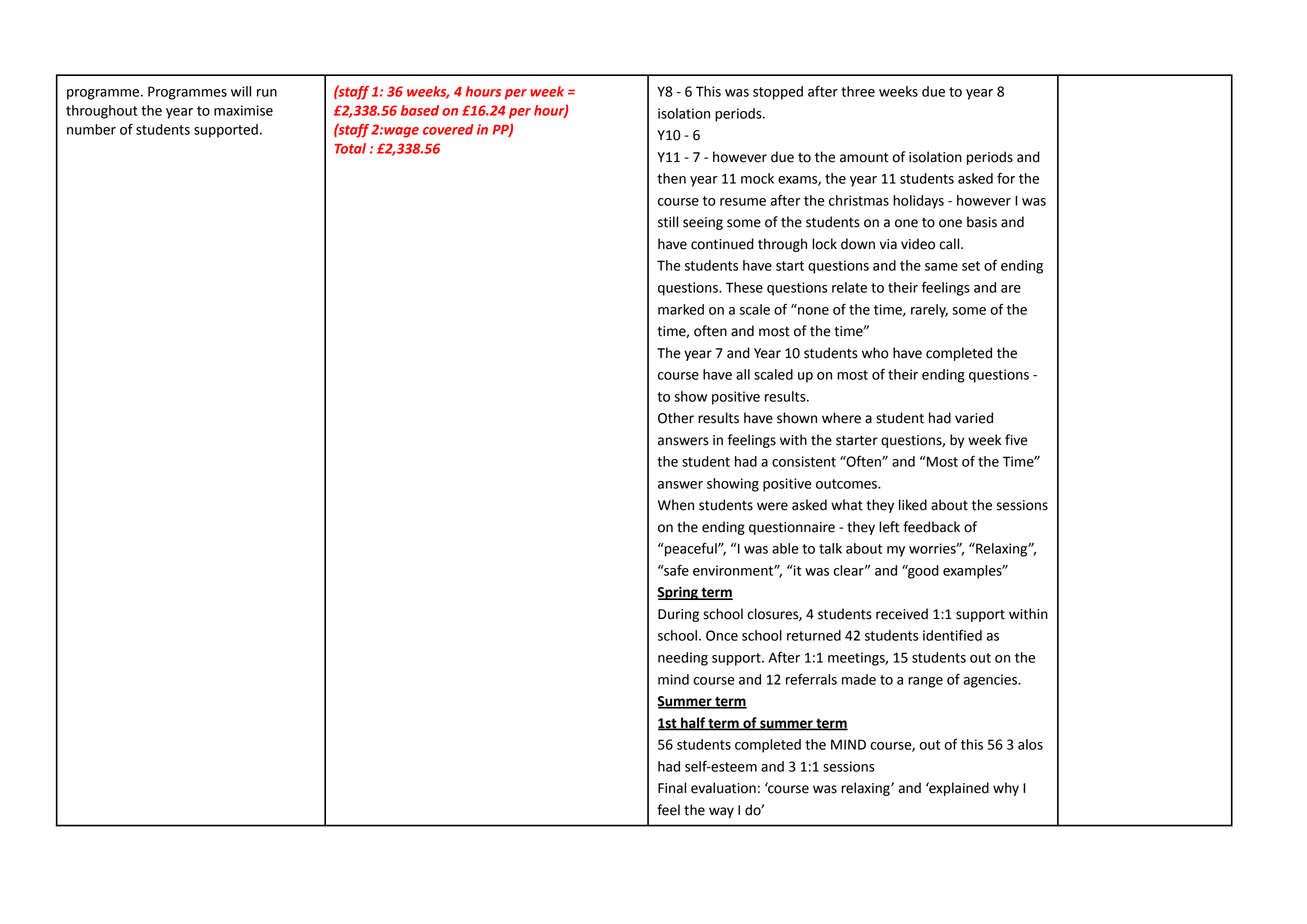 The image size is (1307, 924). Describe the element at coordinates (350, 148) in the screenshot. I see `Total` at that location.
